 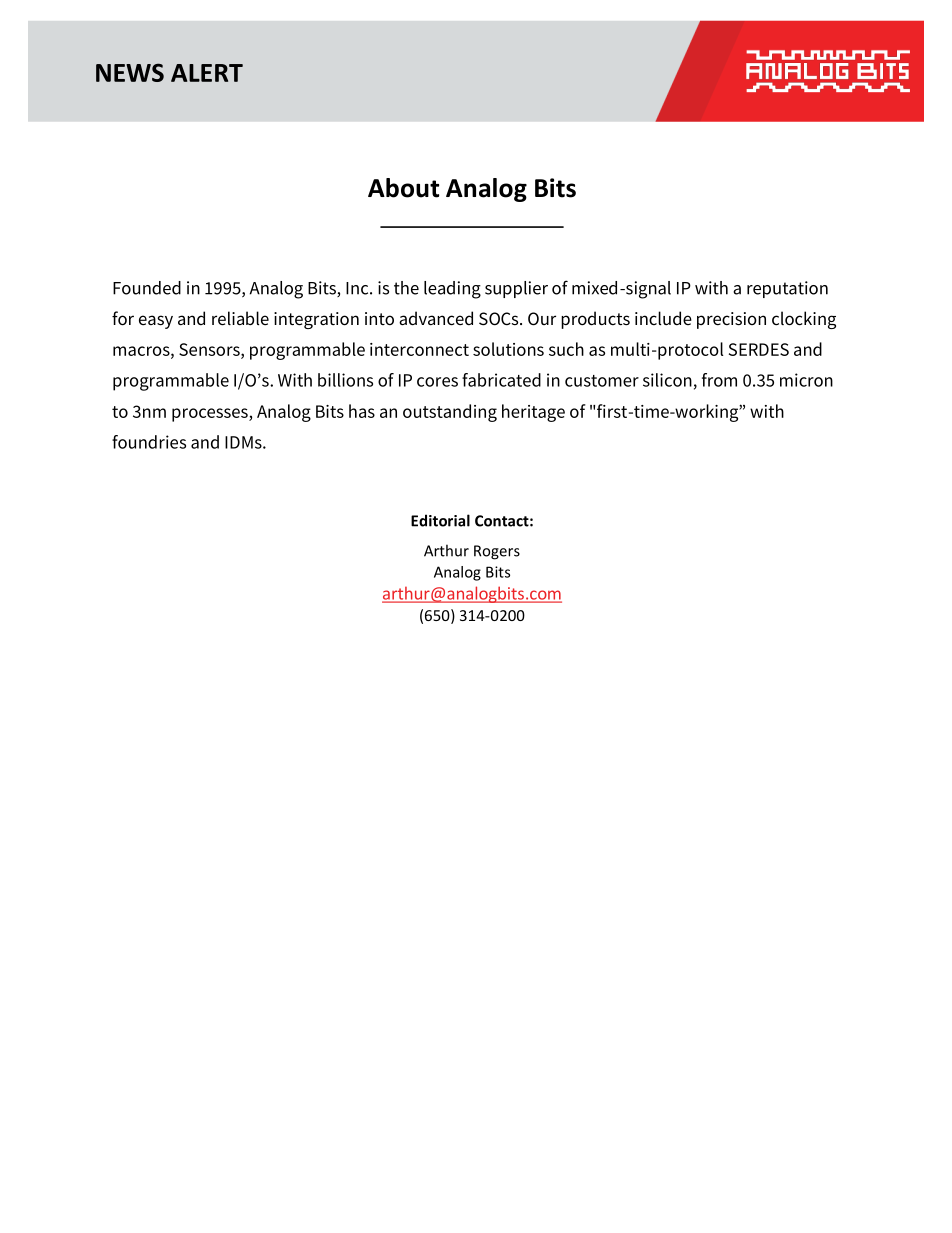 What do you see at coordinates (207, 73) in the screenshot?
I see `ALERT` at bounding box center [207, 73].
